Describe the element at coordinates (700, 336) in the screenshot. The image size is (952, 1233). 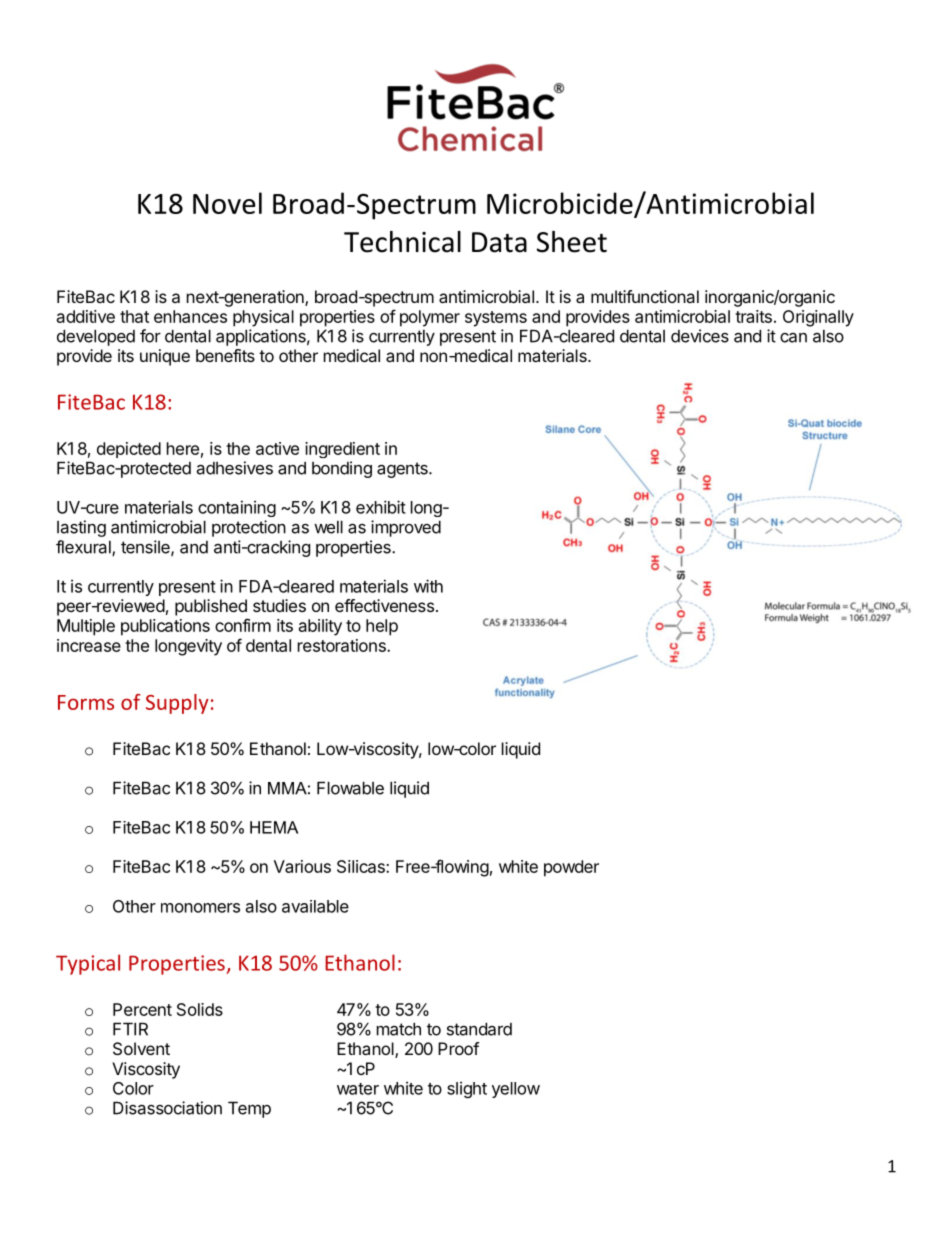
I see `devices` at that location.
